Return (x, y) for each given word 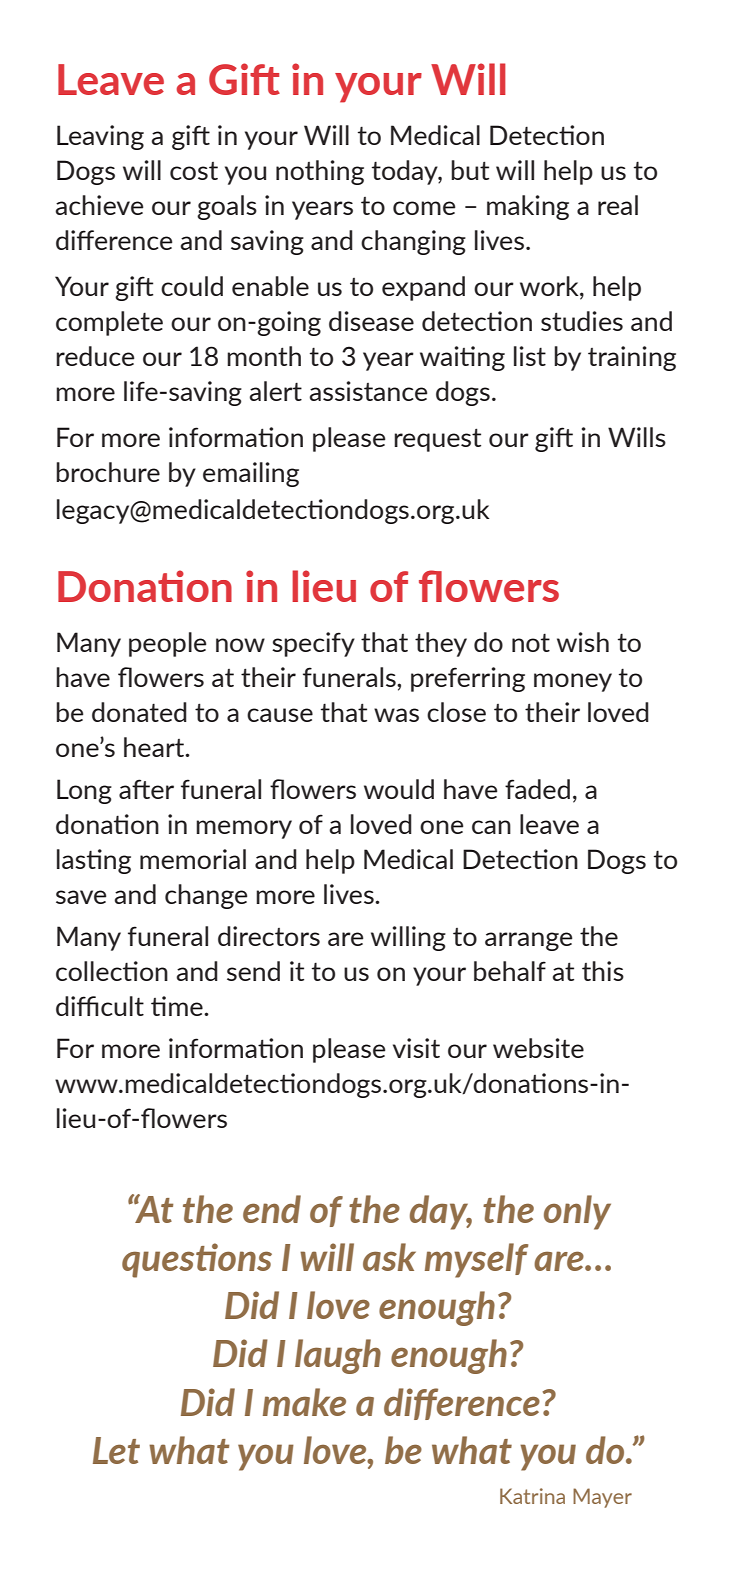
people (167, 644)
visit (416, 1048)
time (178, 1006)
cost (194, 171)
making (528, 207)
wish (583, 642)
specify (313, 644)
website (538, 1048)
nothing (320, 172)
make (304, 1402)
